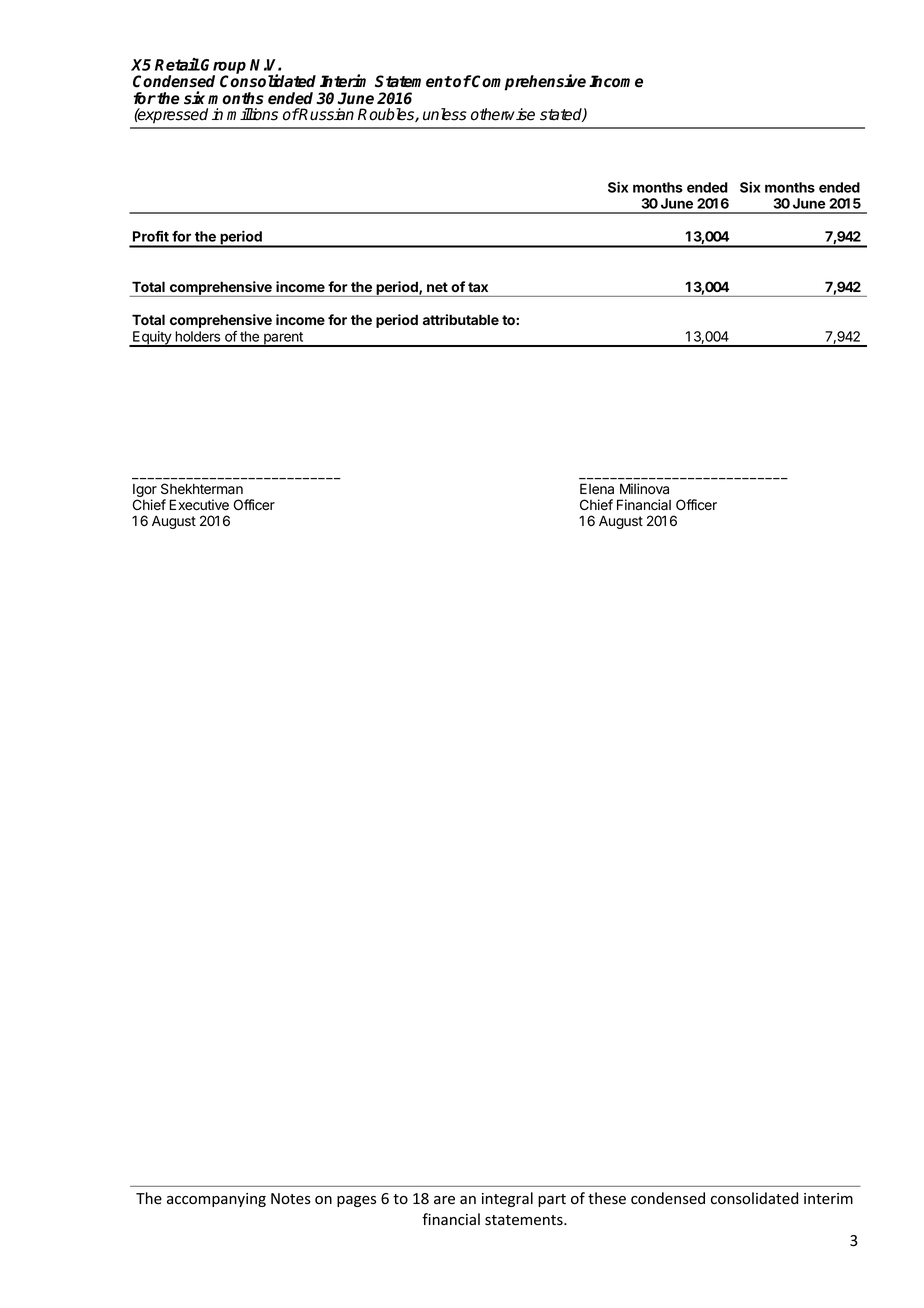  I want to click on attributable, so click(461, 319).
